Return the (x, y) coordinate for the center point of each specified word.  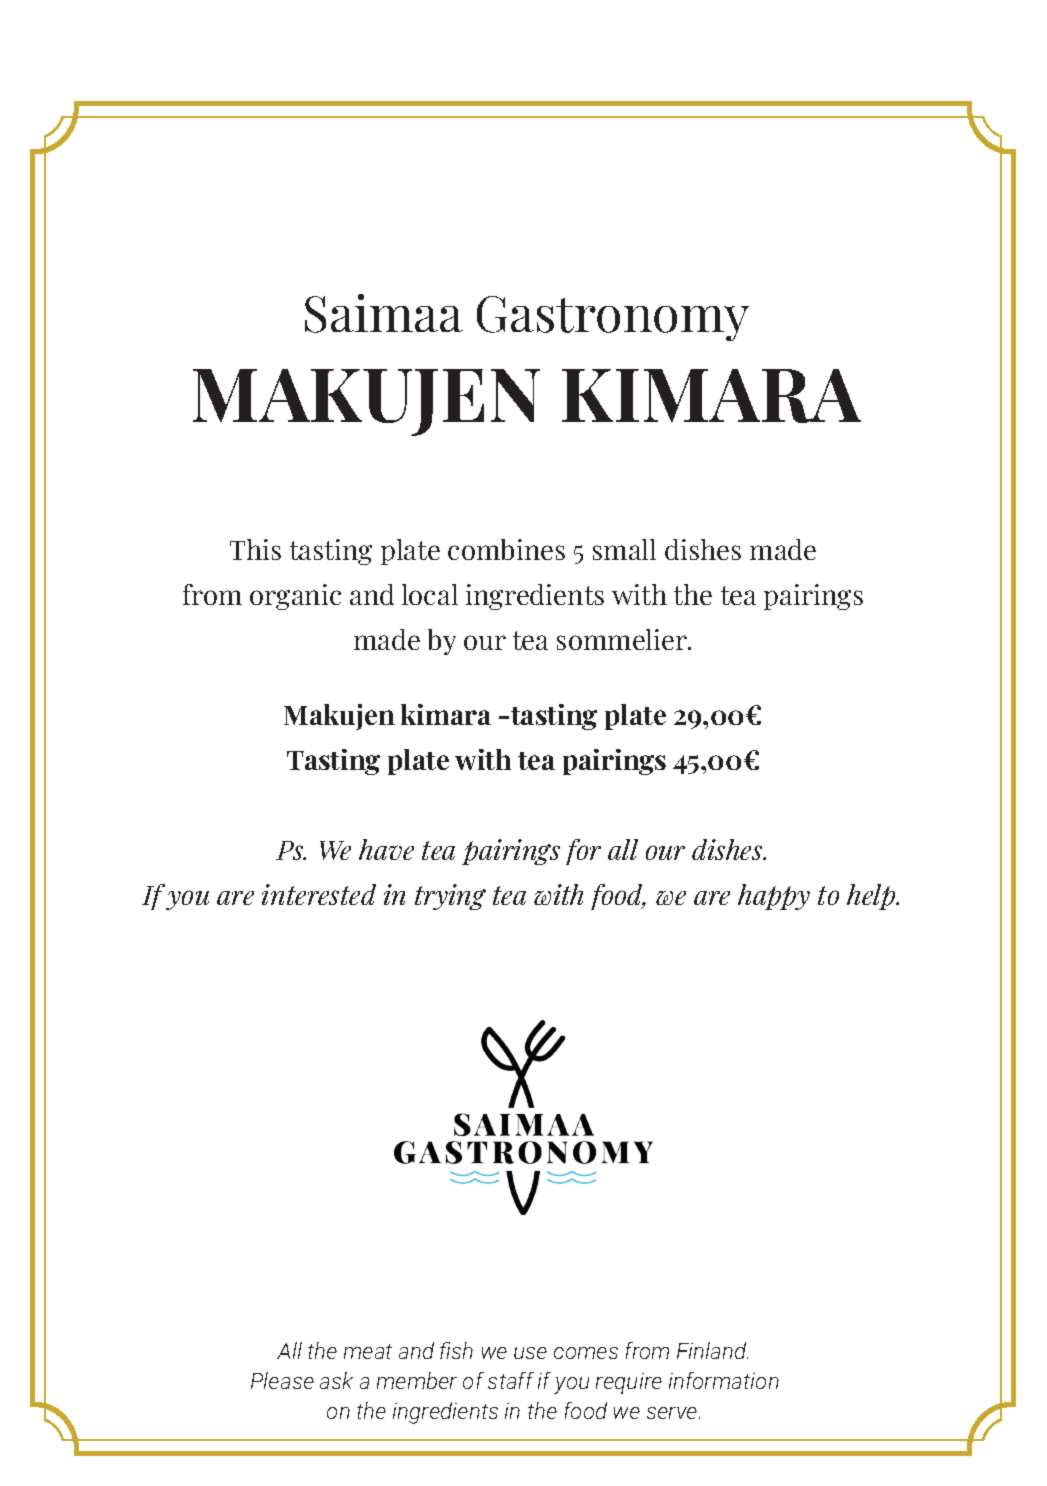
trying (450, 897)
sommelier (623, 639)
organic (295, 597)
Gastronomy (613, 318)
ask (336, 1380)
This (255, 549)
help (872, 897)
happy (774, 897)
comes (586, 1353)
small (624, 549)
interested (319, 894)
